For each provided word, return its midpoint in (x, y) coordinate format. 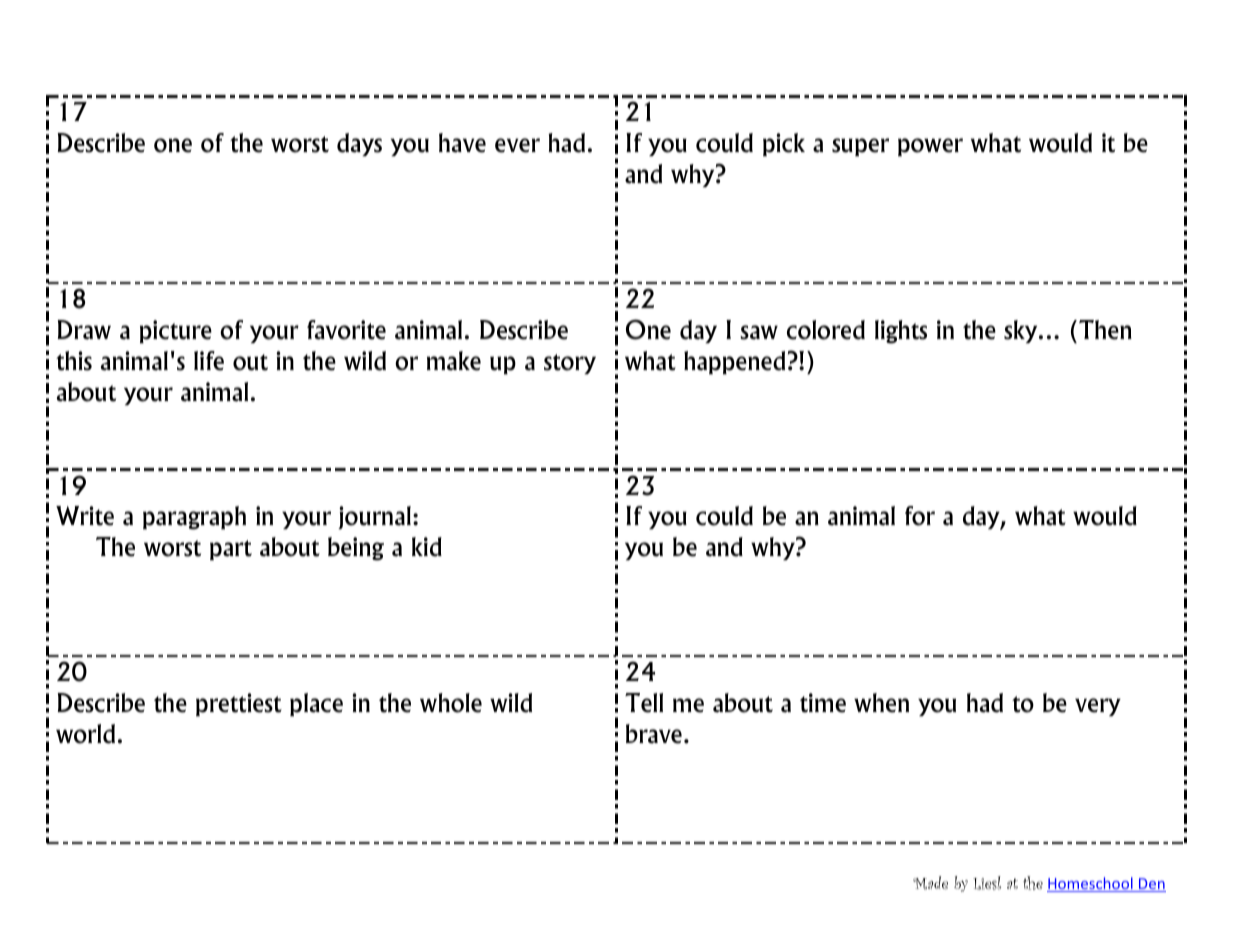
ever (517, 145)
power (930, 147)
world (85, 734)
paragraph (194, 518)
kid (427, 547)
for (920, 516)
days (359, 144)
